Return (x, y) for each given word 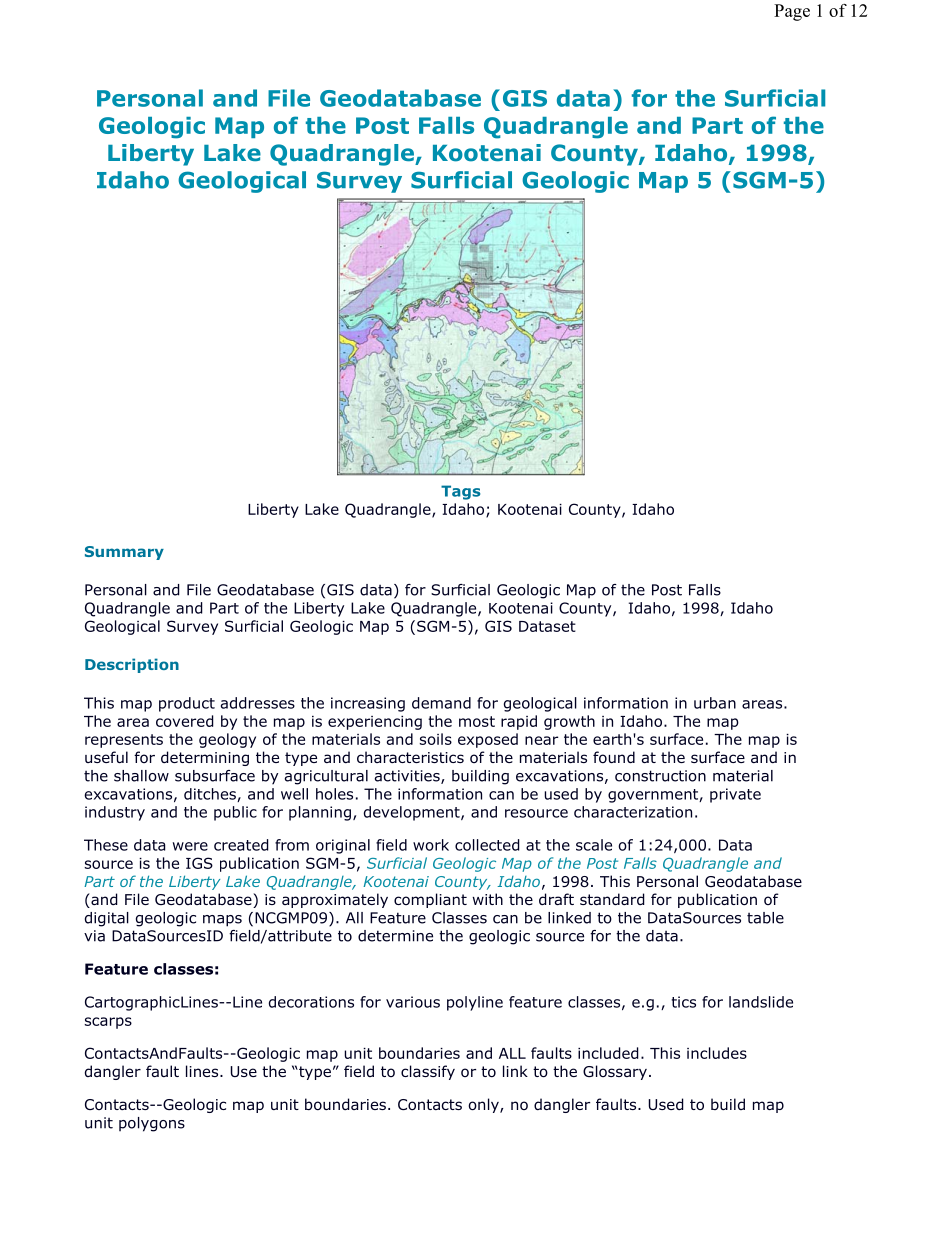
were (190, 846)
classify (428, 1072)
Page (792, 12)
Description (132, 665)
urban (715, 703)
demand (441, 703)
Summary (124, 553)
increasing (368, 704)
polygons (152, 1124)
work (431, 845)
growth (569, 722)
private (735, 795)
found (614, 757)
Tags (460, 492)
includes (717, 1053)
